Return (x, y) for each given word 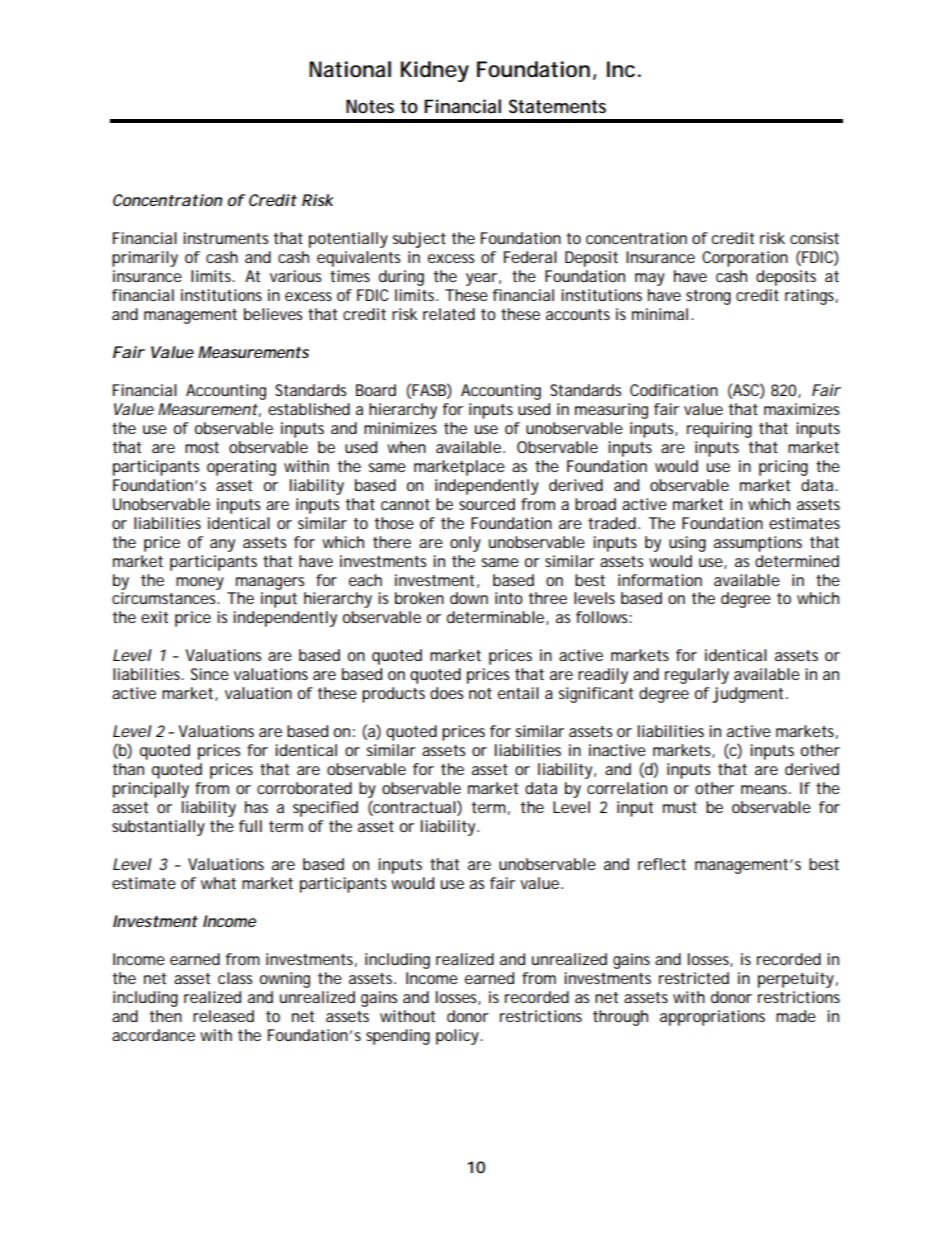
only (465, 544)
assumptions (758, 544)
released (223, 1016)
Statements (557, 106)
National (350, 69)
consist (814, 238)
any (222, 545)
